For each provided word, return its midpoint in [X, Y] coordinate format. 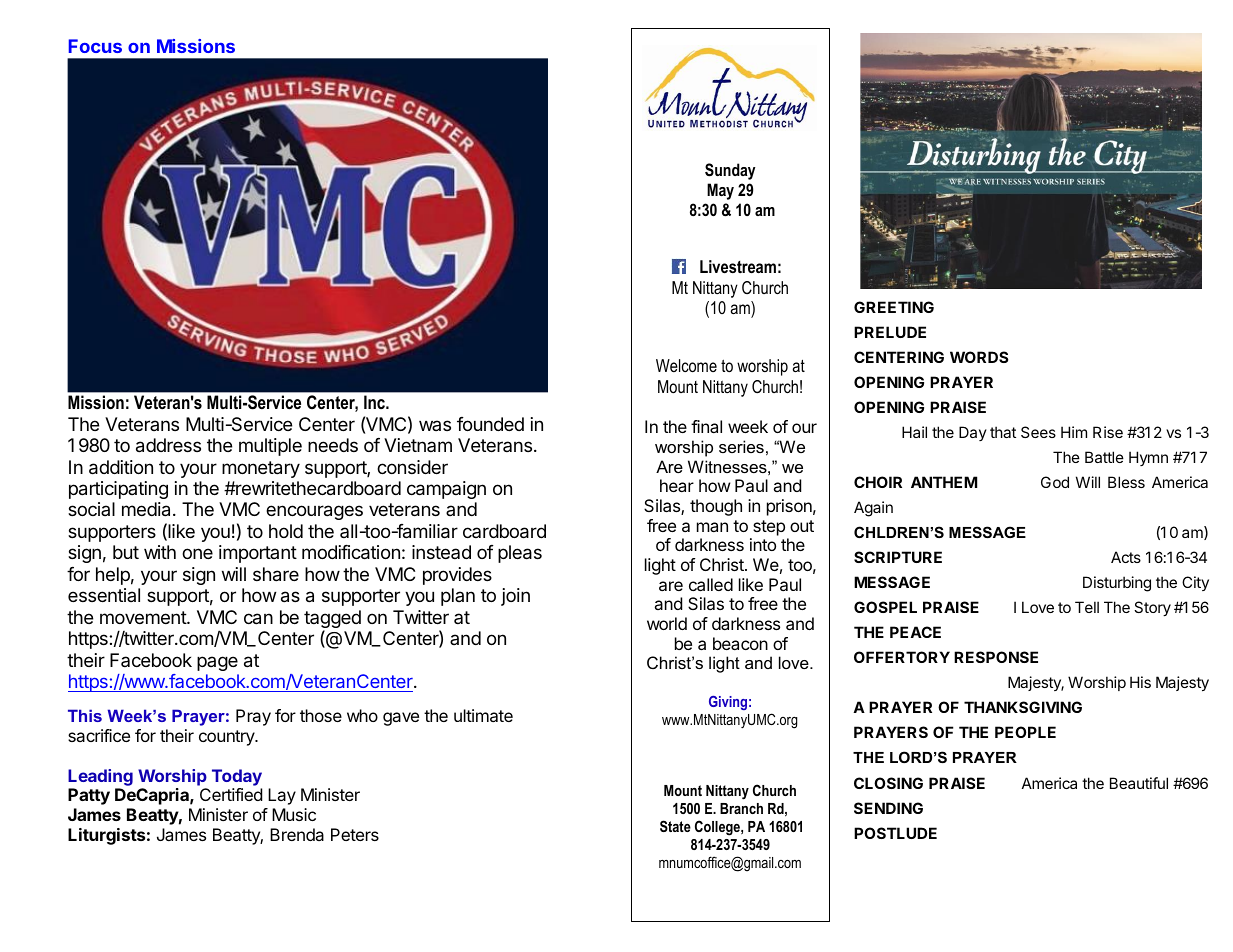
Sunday [730, 171]
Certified [231, 794]
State [675, 826]
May [720, 191]
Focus [95, 46]
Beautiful [1139, 783]
